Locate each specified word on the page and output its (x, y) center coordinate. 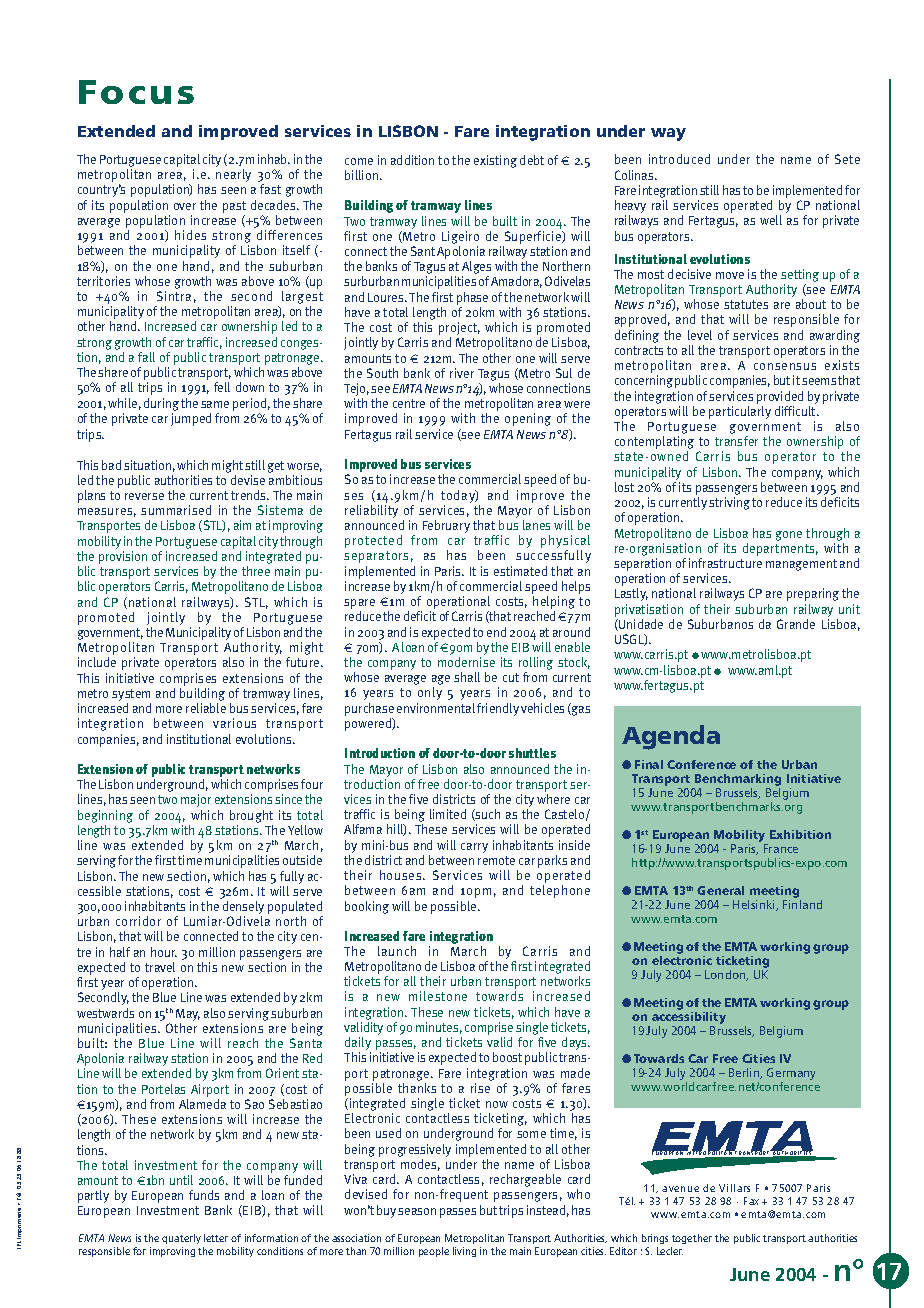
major (196, 800)
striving (729, 503)
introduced (679, 159)
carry (474, 848)
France (781, 848)
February (446, 526)
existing (495, 161)
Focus (136, 92)
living (464, 1252)
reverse (144, 496)
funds (204, 1195)
